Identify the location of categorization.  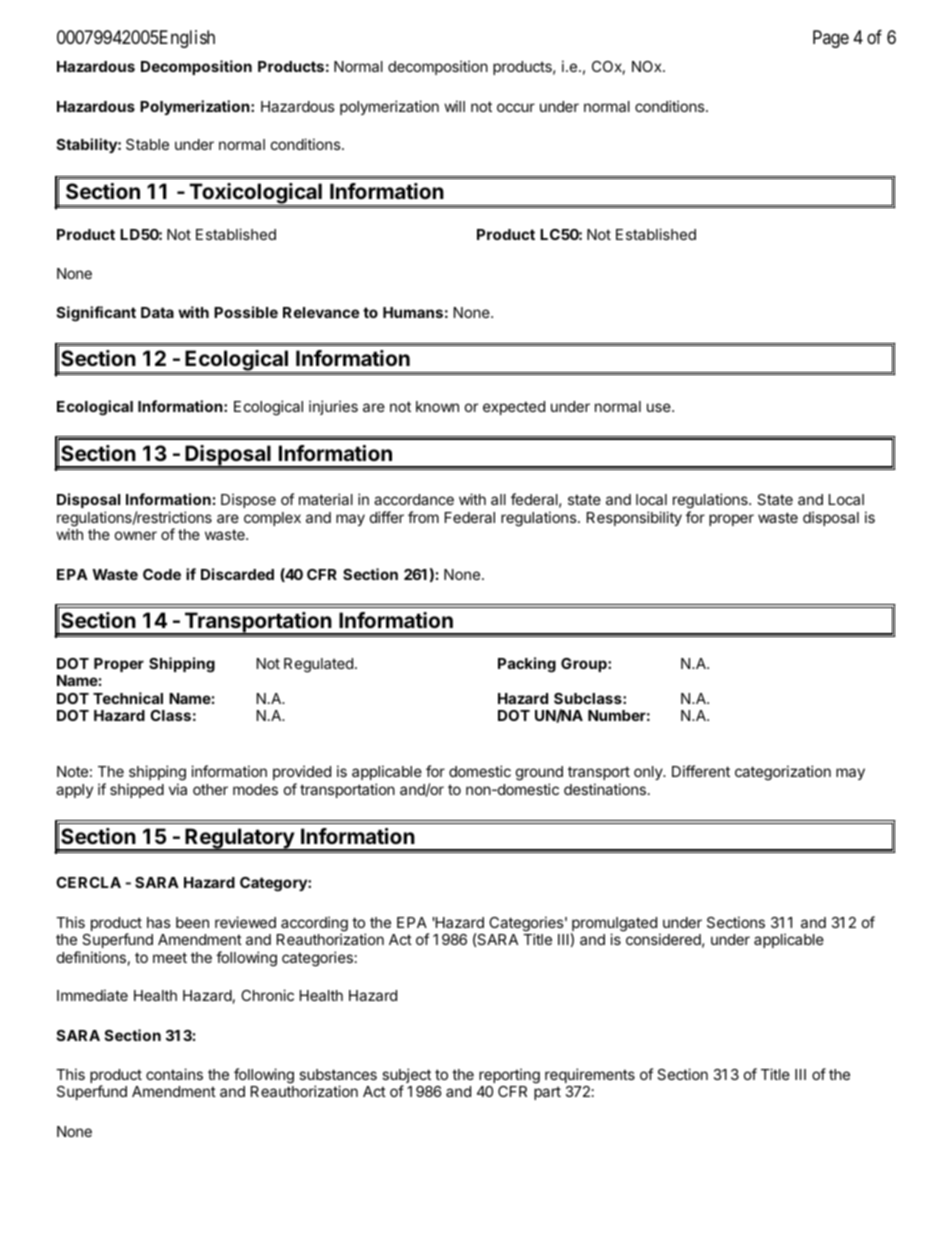
(783, 773).
